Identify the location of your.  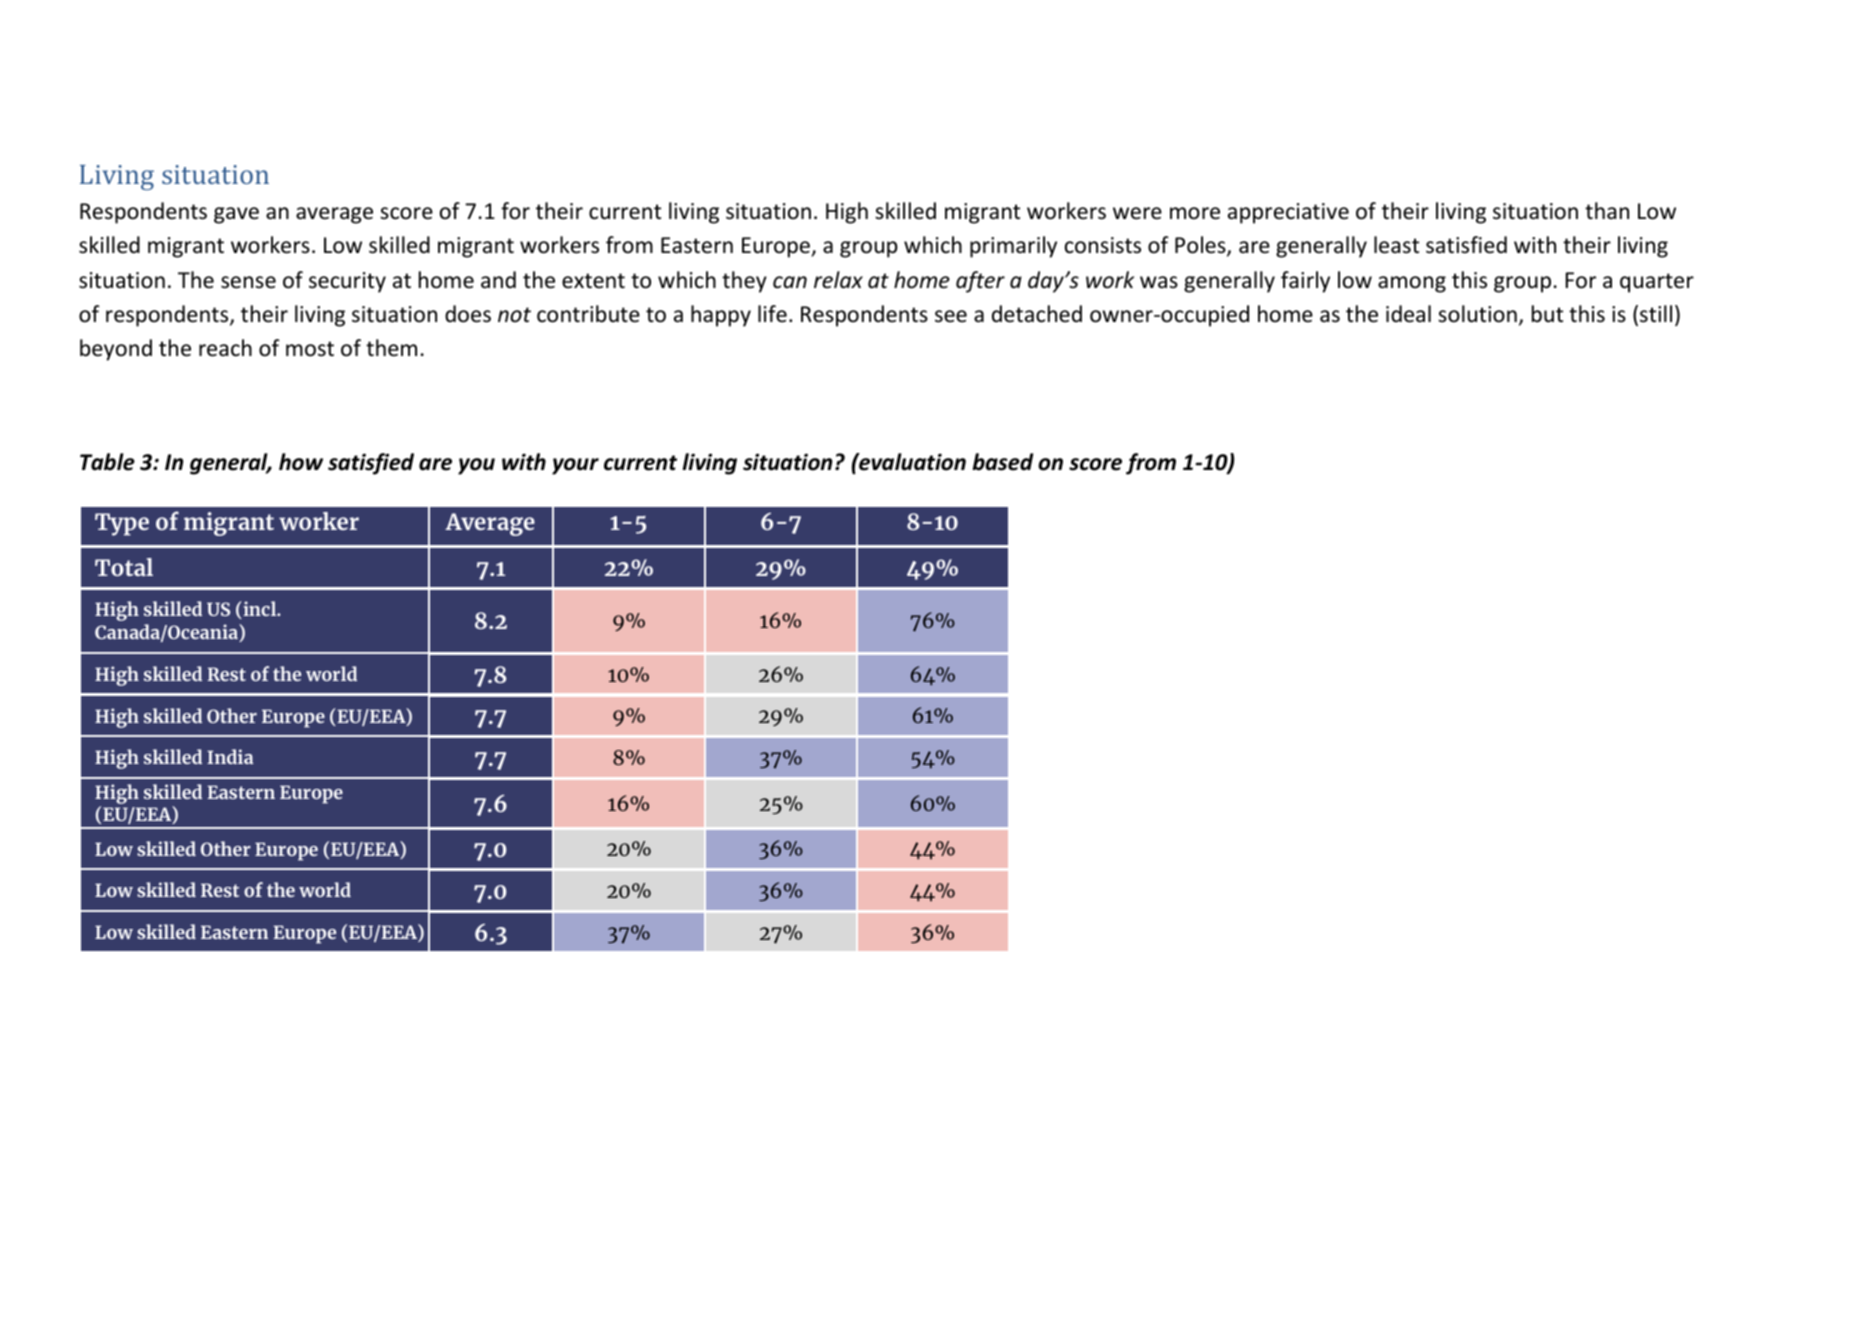
(575, 466).
